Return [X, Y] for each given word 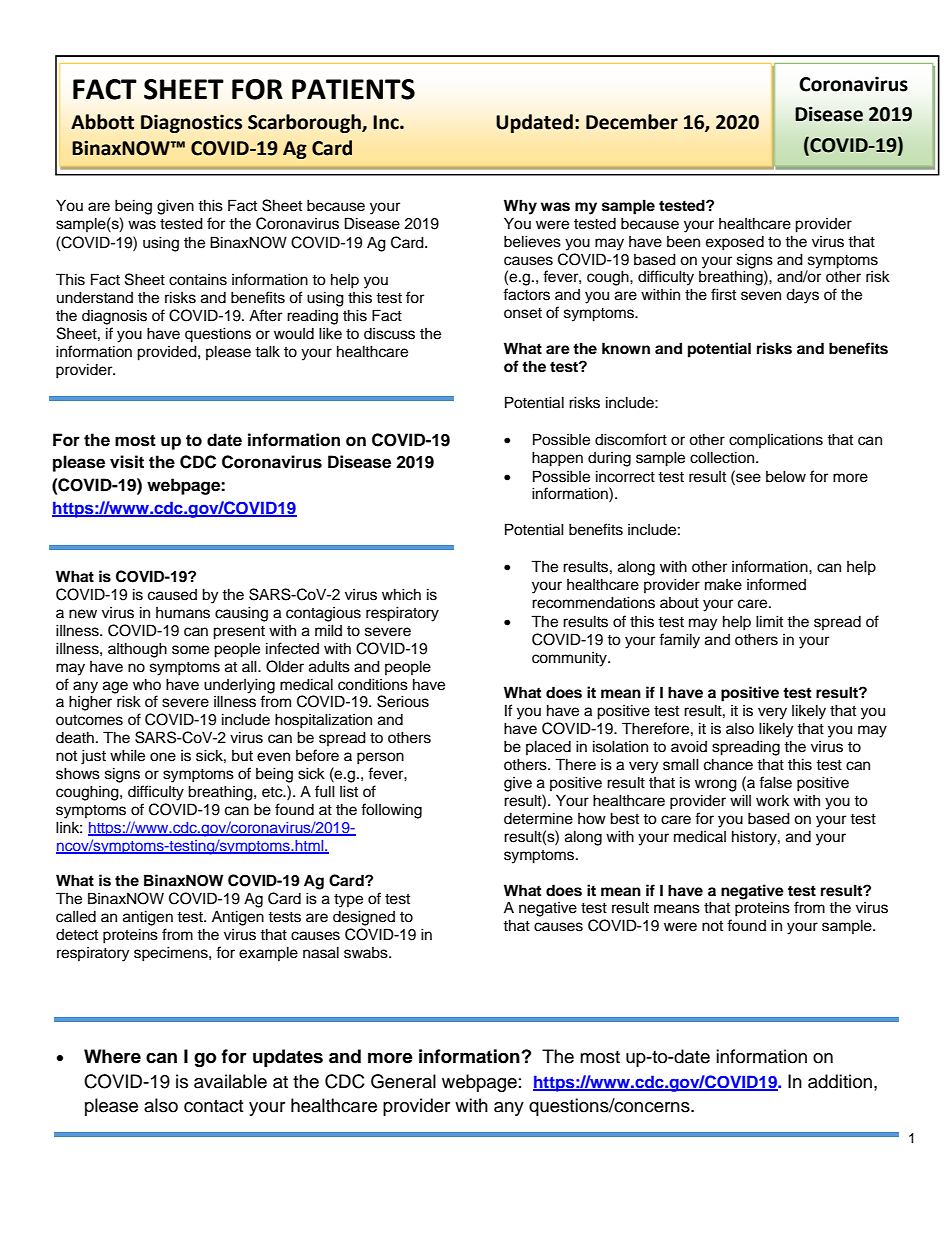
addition [840, 1081]
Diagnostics [191, 123]
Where [112, 1056]
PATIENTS [353, 89]
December [632, 122]
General [403, 1081]
